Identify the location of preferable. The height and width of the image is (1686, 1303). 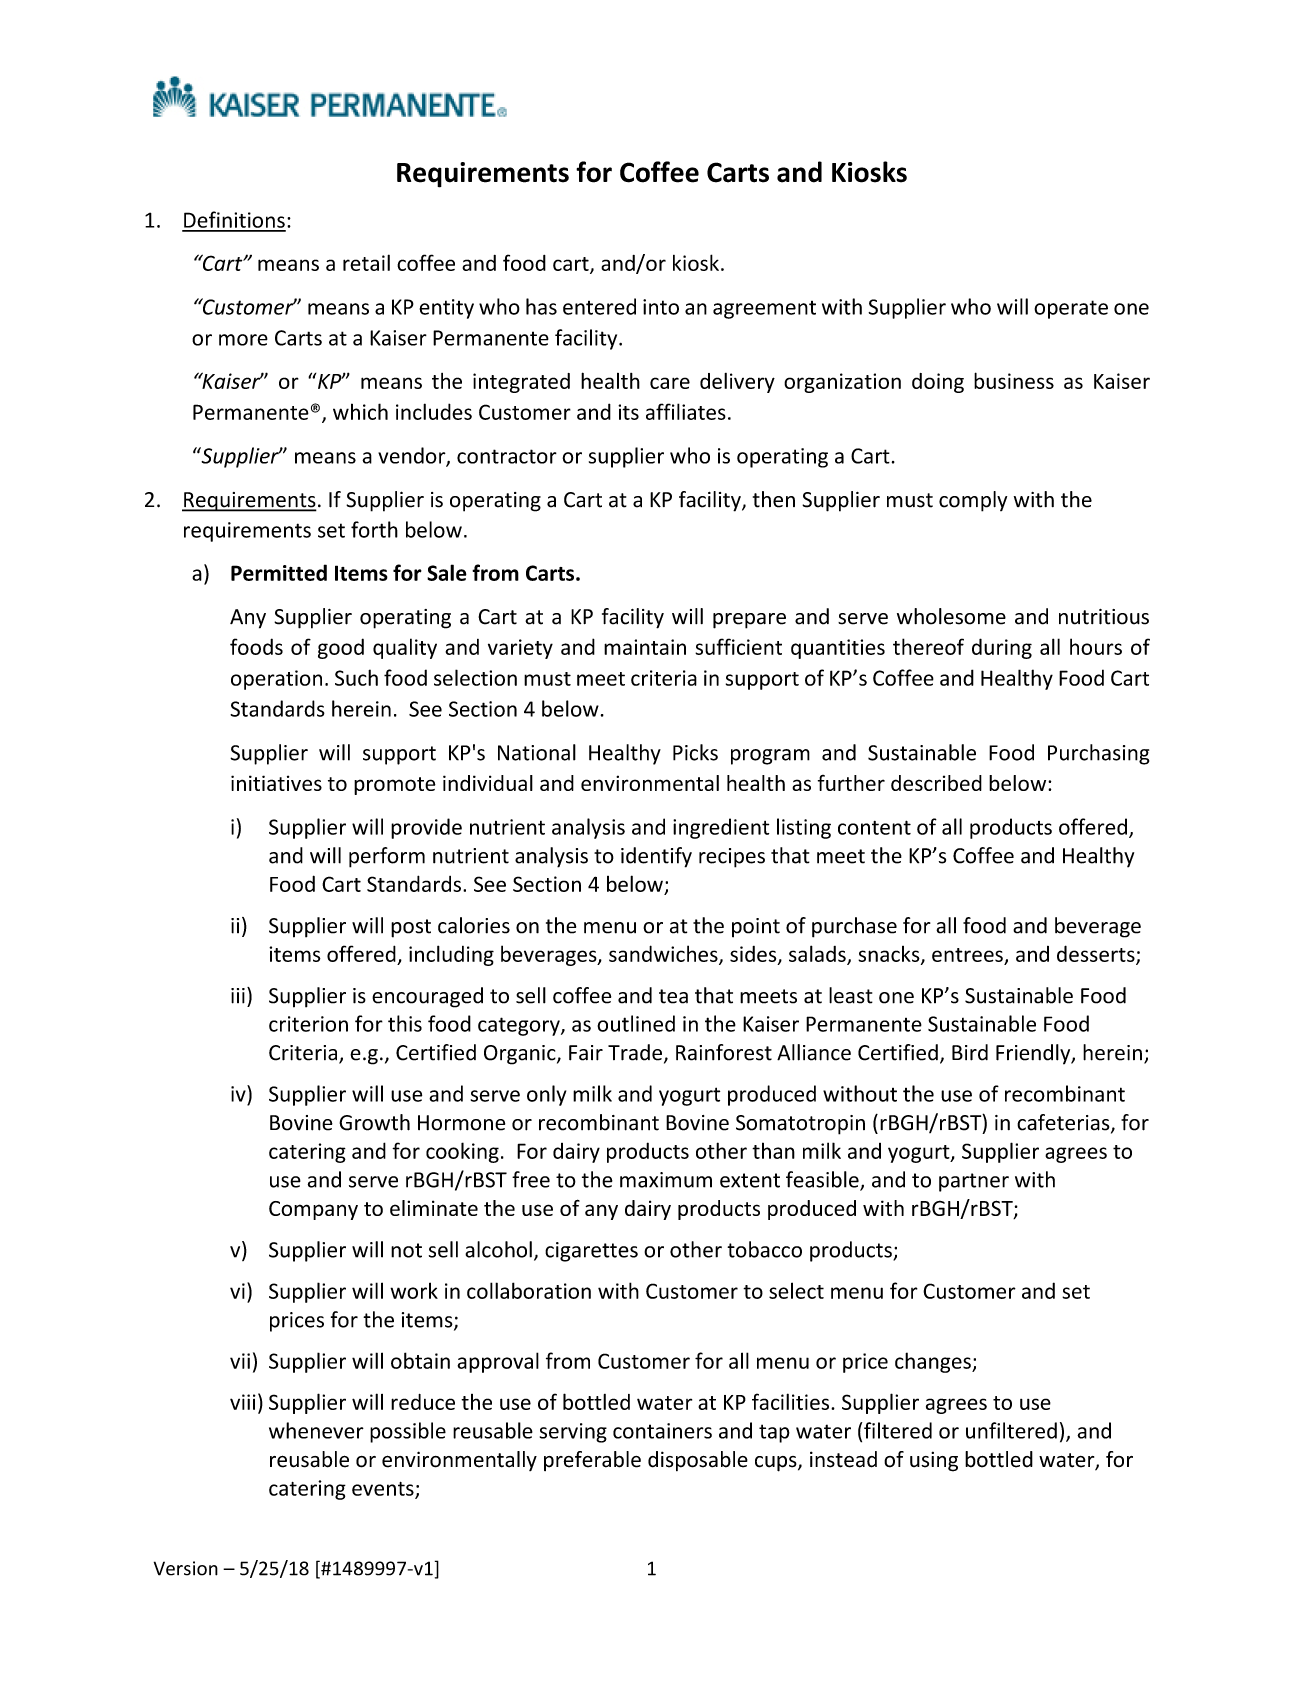
(592, 1461).
